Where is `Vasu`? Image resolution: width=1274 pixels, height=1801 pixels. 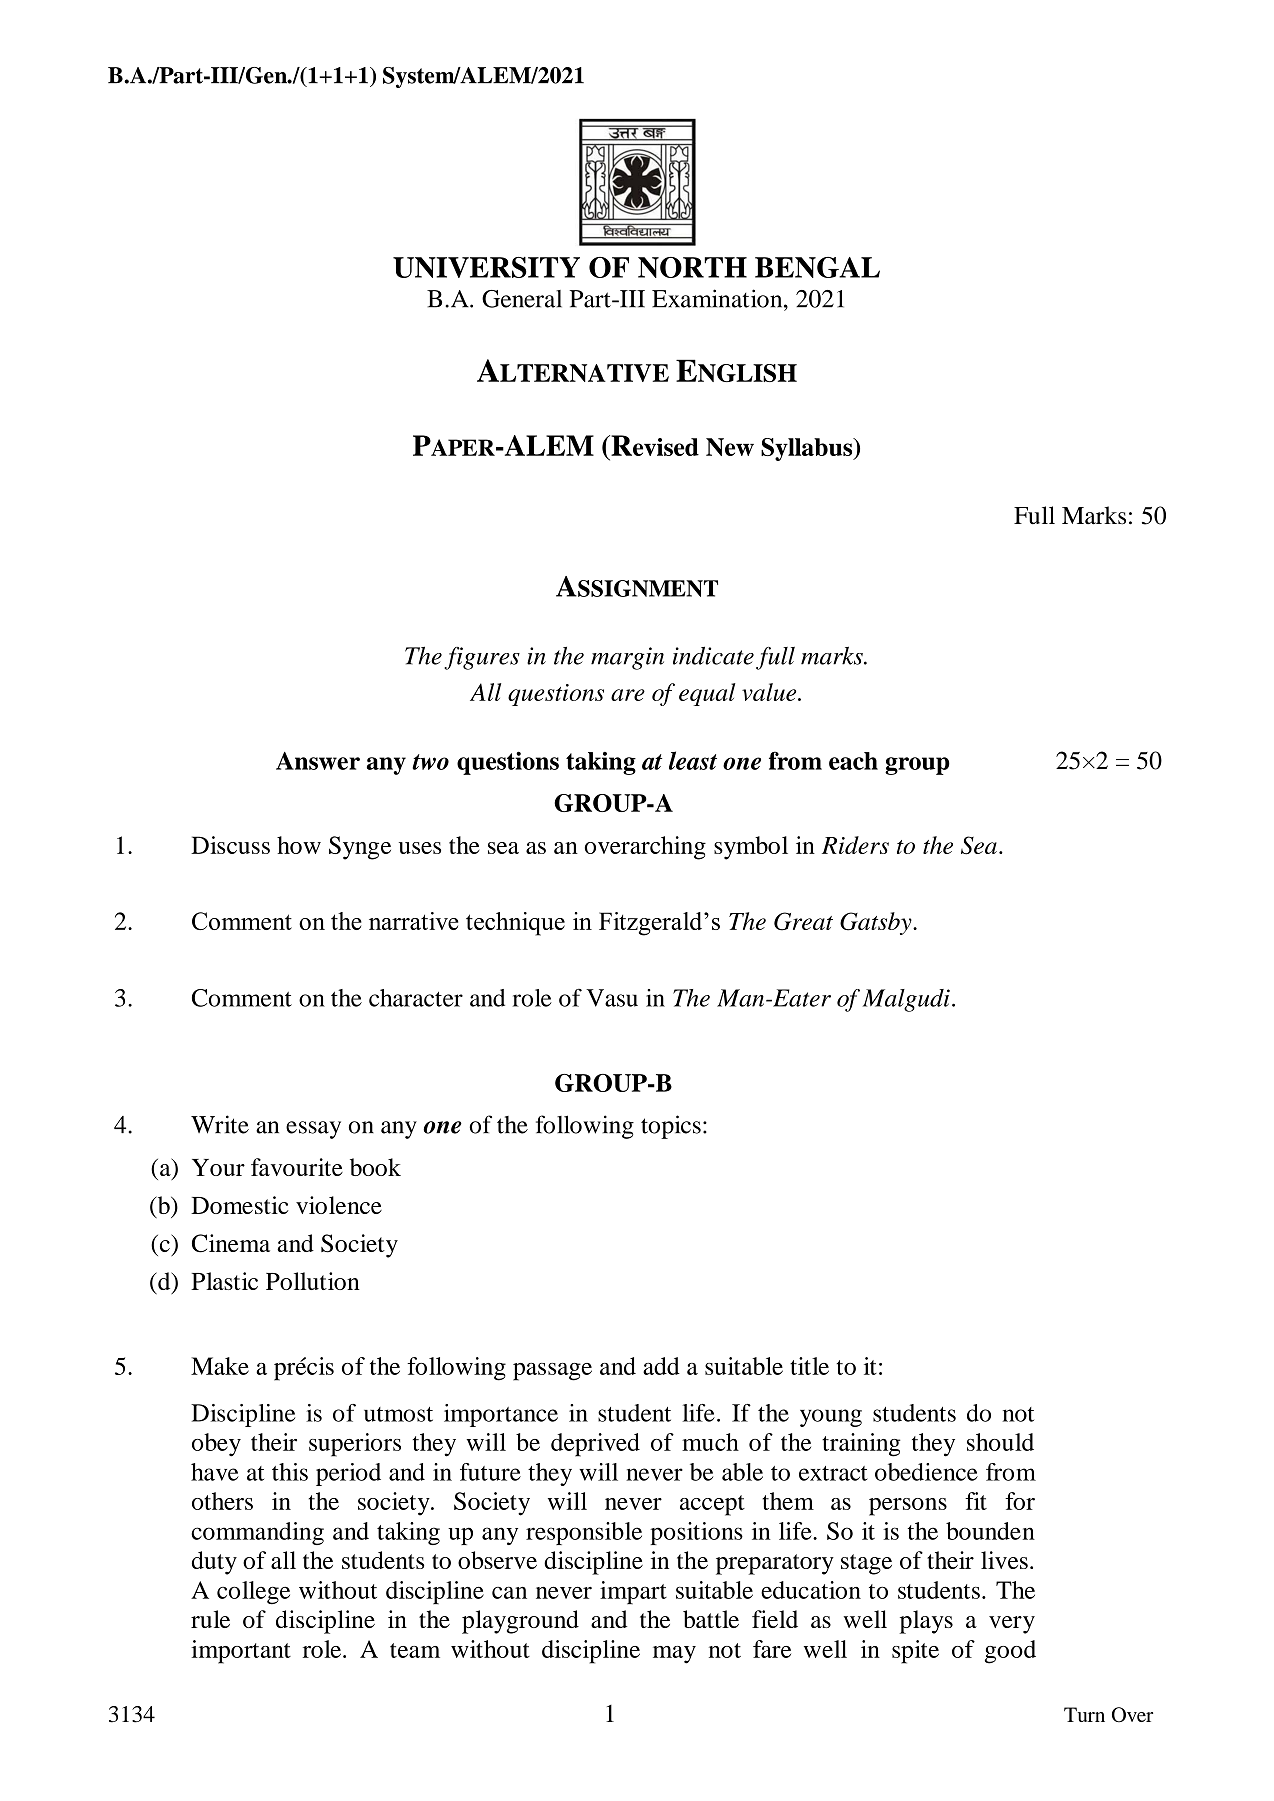
Vasu is located at coordinates (612, 998).
